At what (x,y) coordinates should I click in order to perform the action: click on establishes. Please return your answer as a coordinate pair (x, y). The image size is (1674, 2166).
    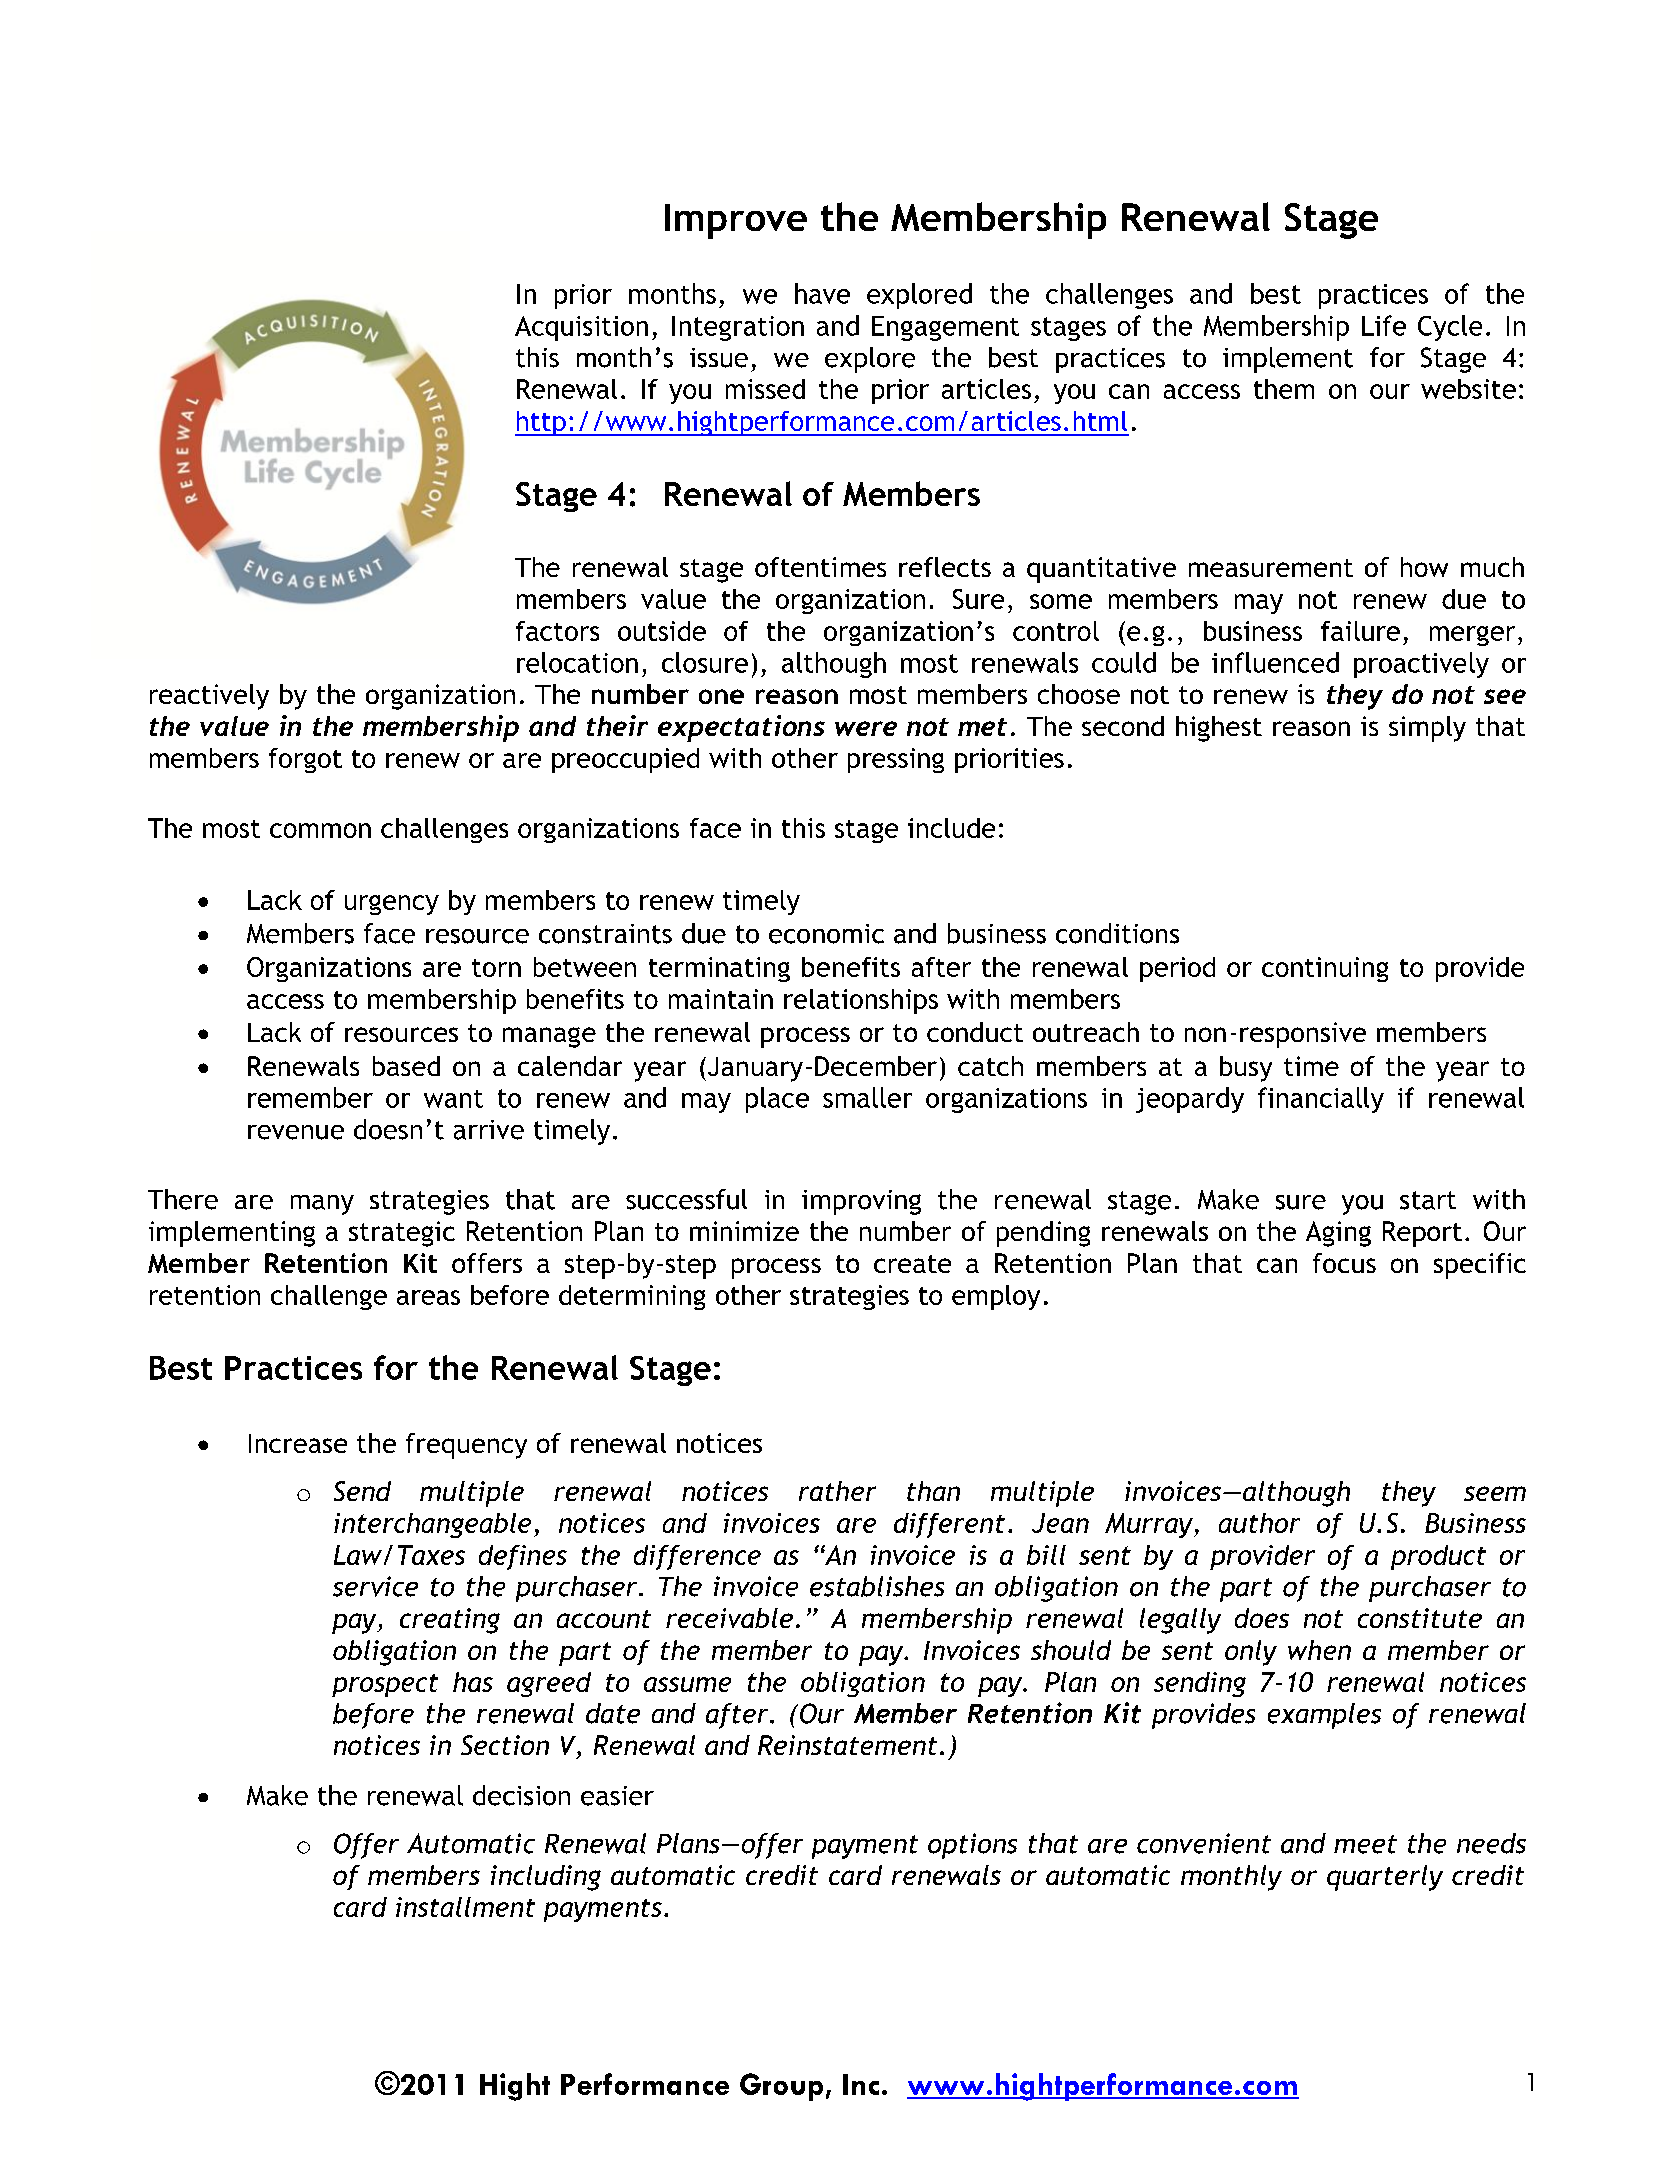
    Looking at the image, I should click on (877, 1586).
